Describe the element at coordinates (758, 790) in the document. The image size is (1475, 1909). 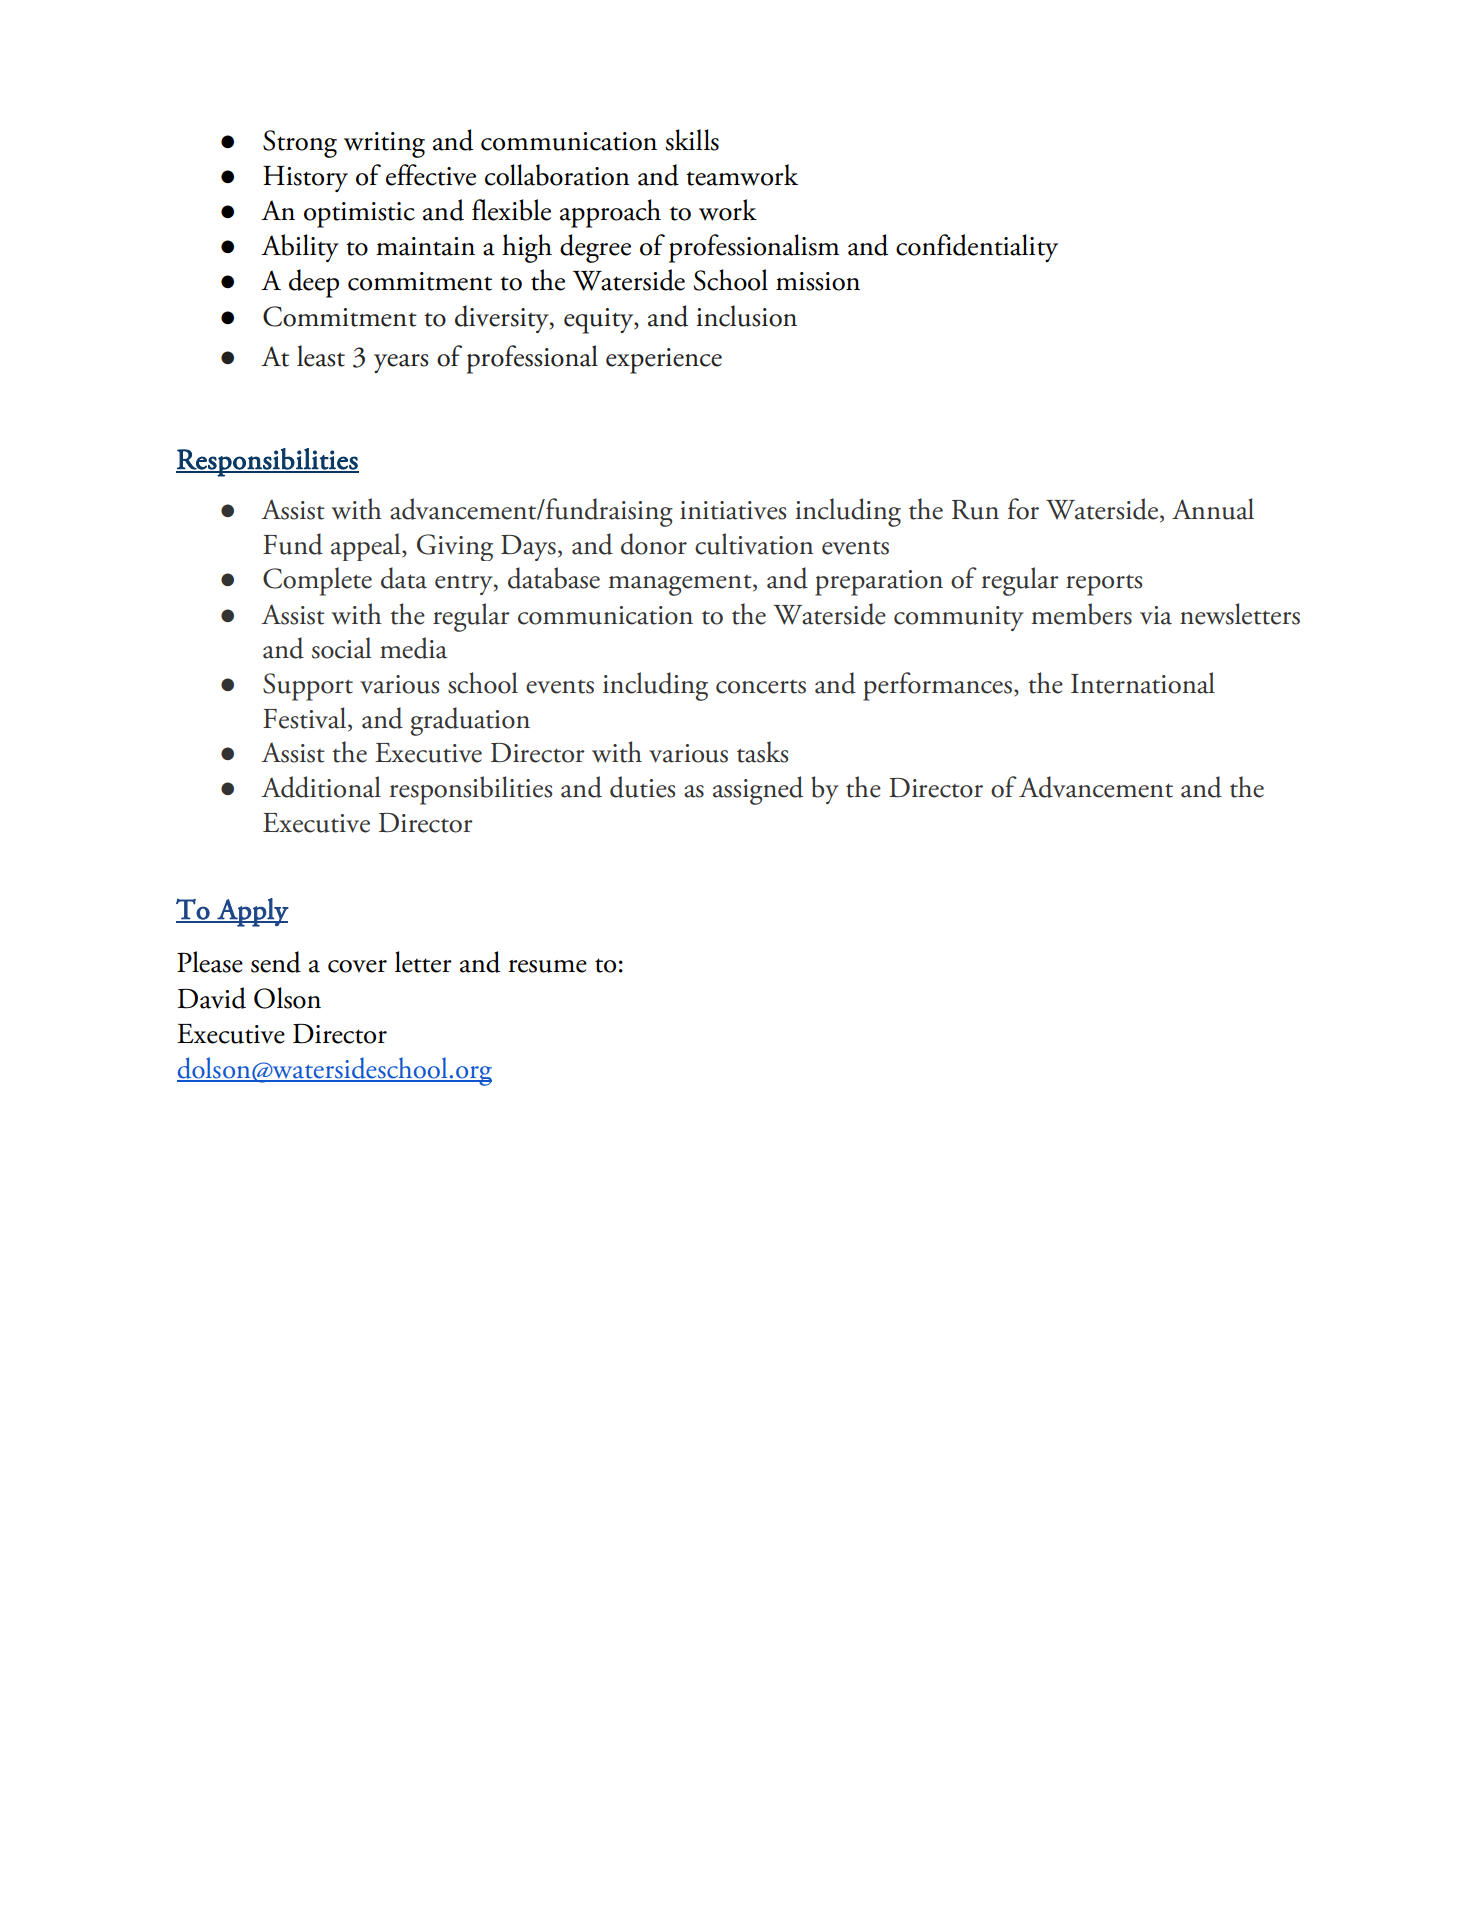
I see `assigned` at that location.
